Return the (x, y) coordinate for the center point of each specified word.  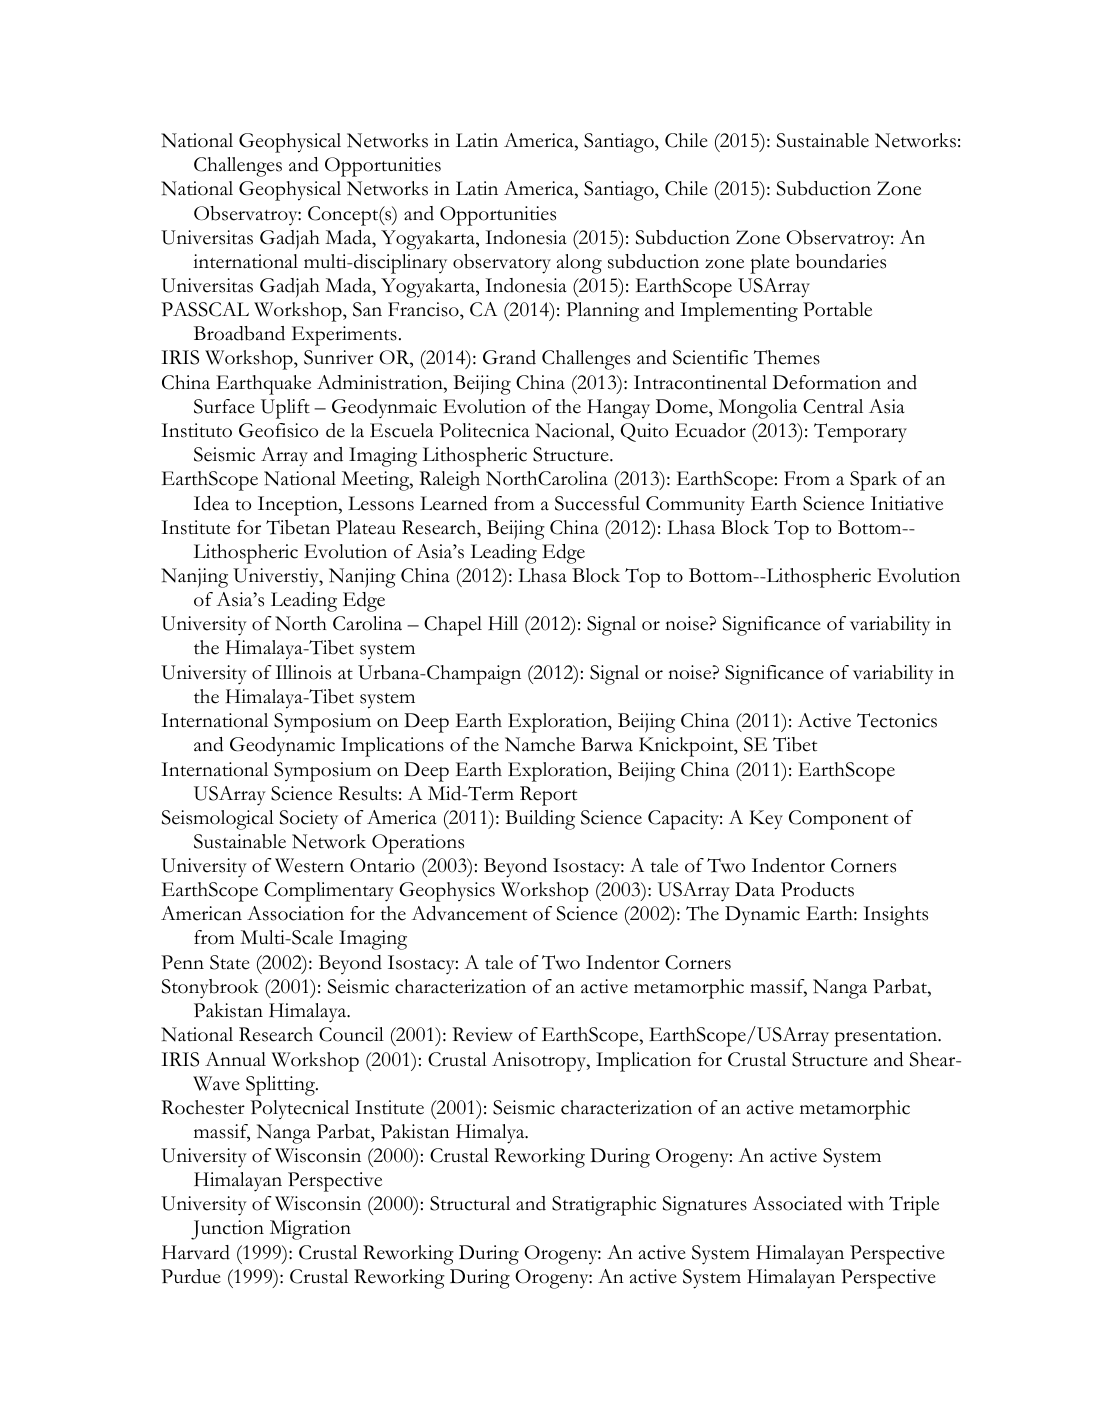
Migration (310, 1230)
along (579, 264)
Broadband (239, 333)
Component (838, 820)
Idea (211, 503)
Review (483, 1034)
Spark (873, 481)
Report (548, 796)
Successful (597, 503)
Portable (837, 309)
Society (309, 819)
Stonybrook (210, 989)
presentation (887, 1037)
